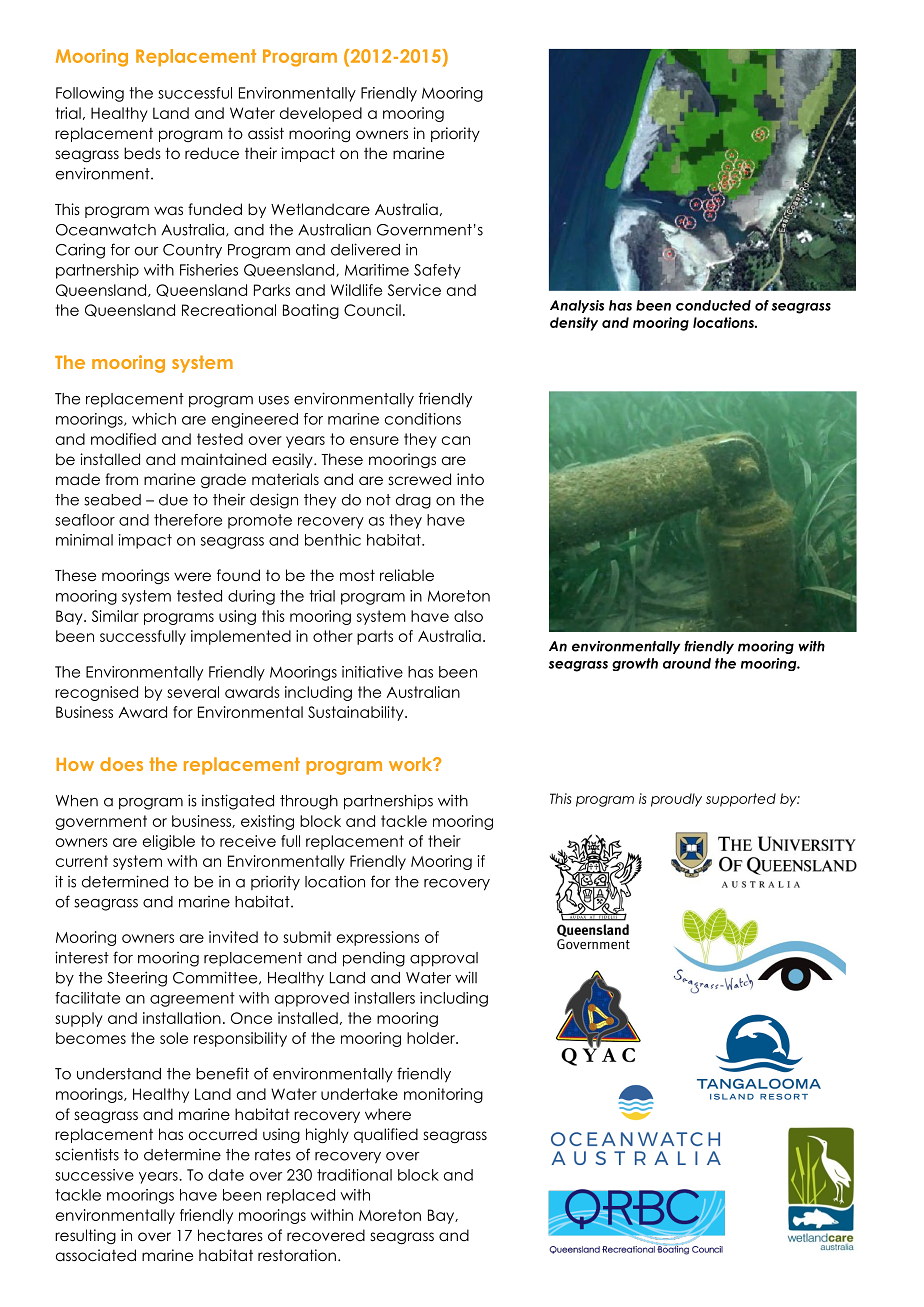 This page has width=924, height=1307. Describe the element at coordinates (321, 114) in the page. I see `developed` at that location.
